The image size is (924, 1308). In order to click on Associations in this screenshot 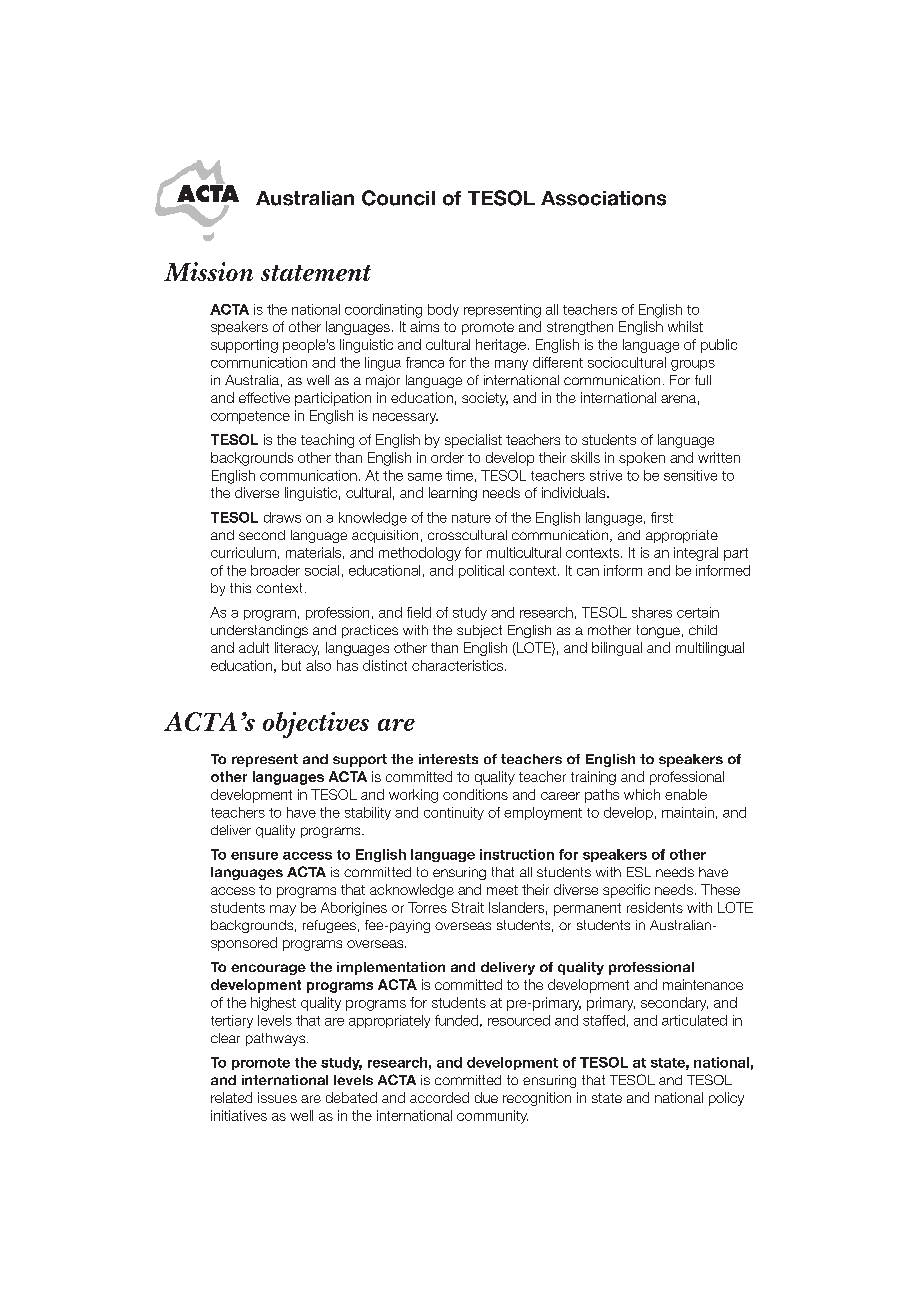, I will do `click(603, 198)`.
